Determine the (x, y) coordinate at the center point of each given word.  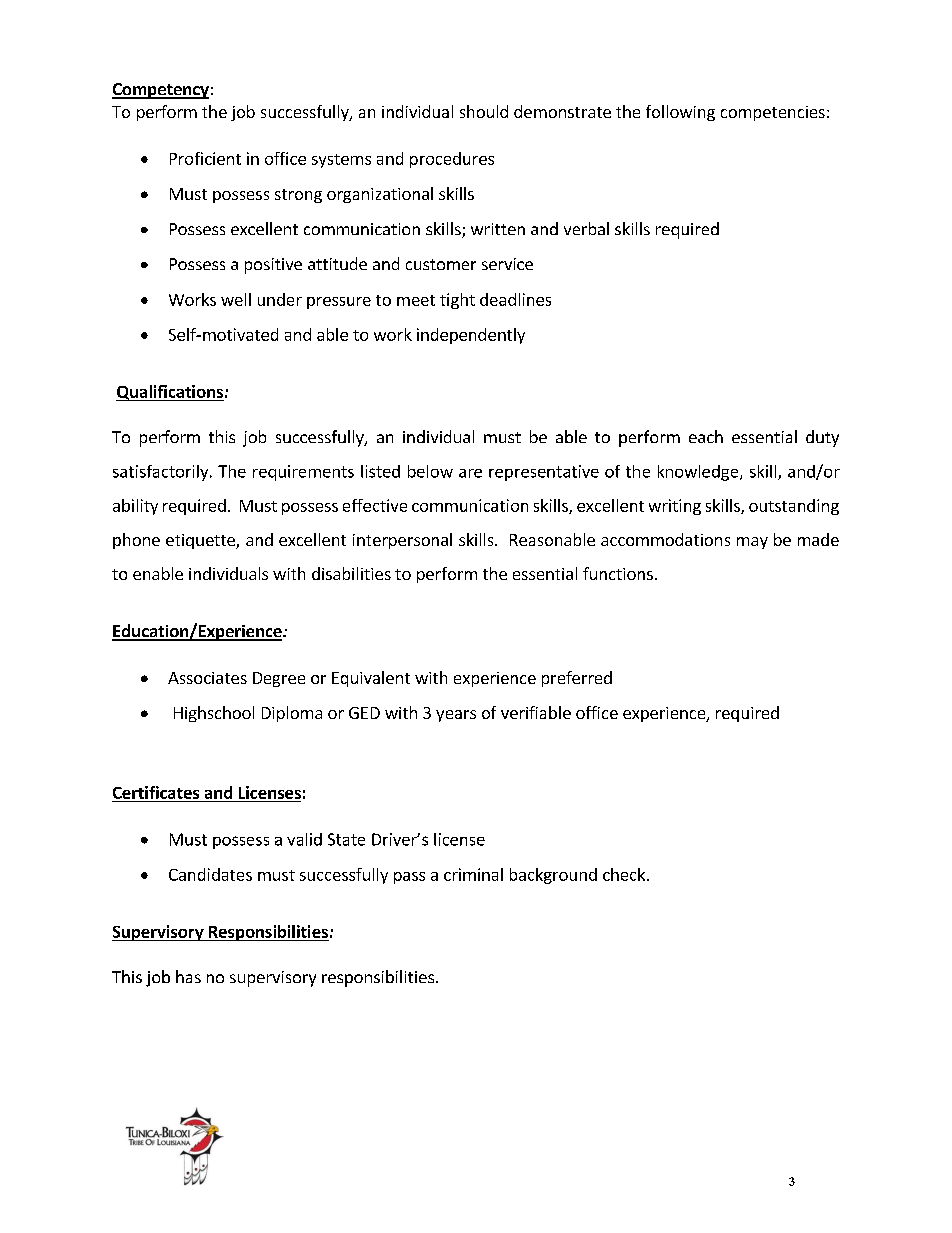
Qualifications (170, 393)
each (706, 436)
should (484, 111)
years (456, 716)
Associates (207, 678)
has (188, 976)
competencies (773, 113)
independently (471, 336)
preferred (577, 679)
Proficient (205, 158)
